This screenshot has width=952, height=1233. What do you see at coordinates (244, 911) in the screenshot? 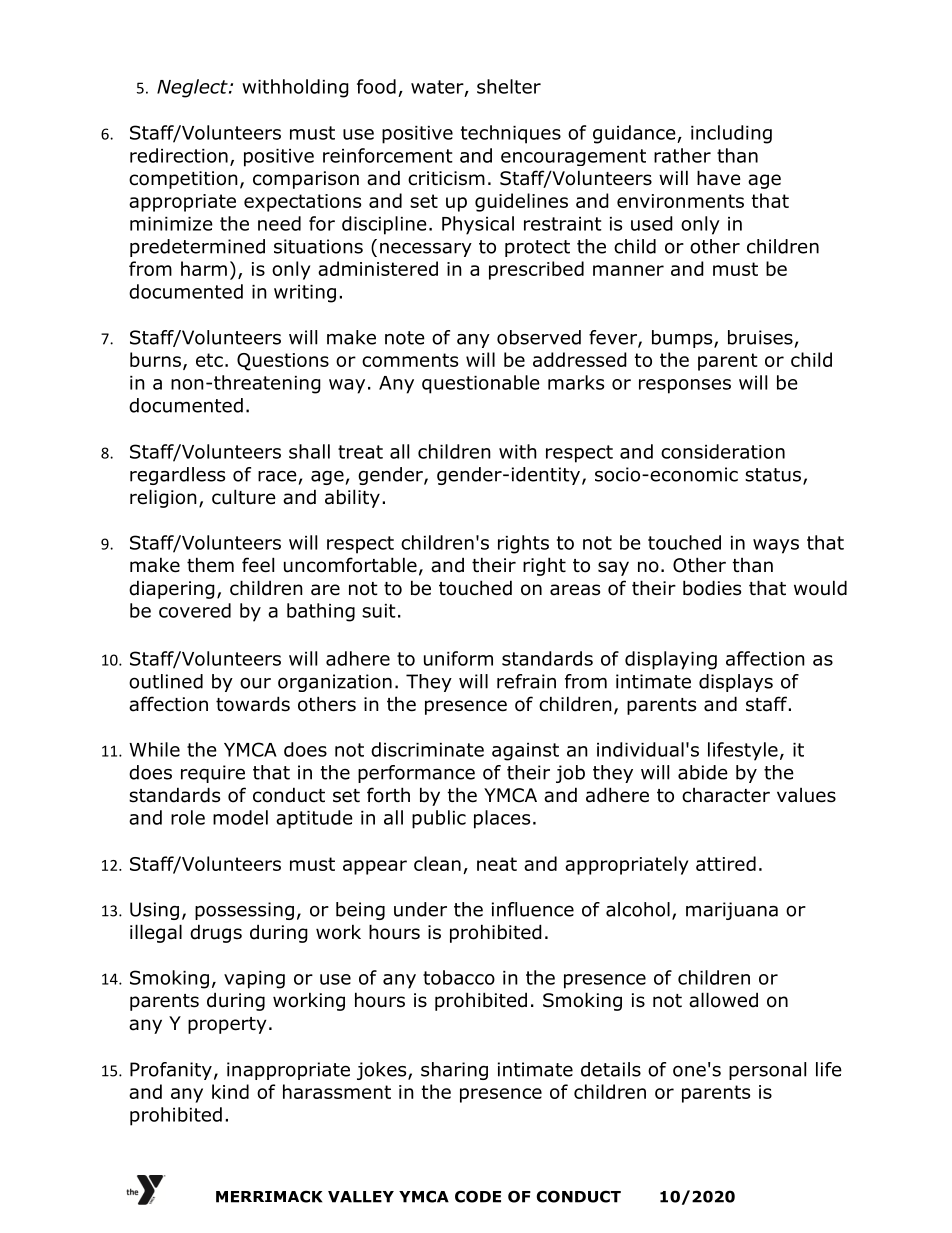
I see `possessing` at bounding box center [244, 911].
